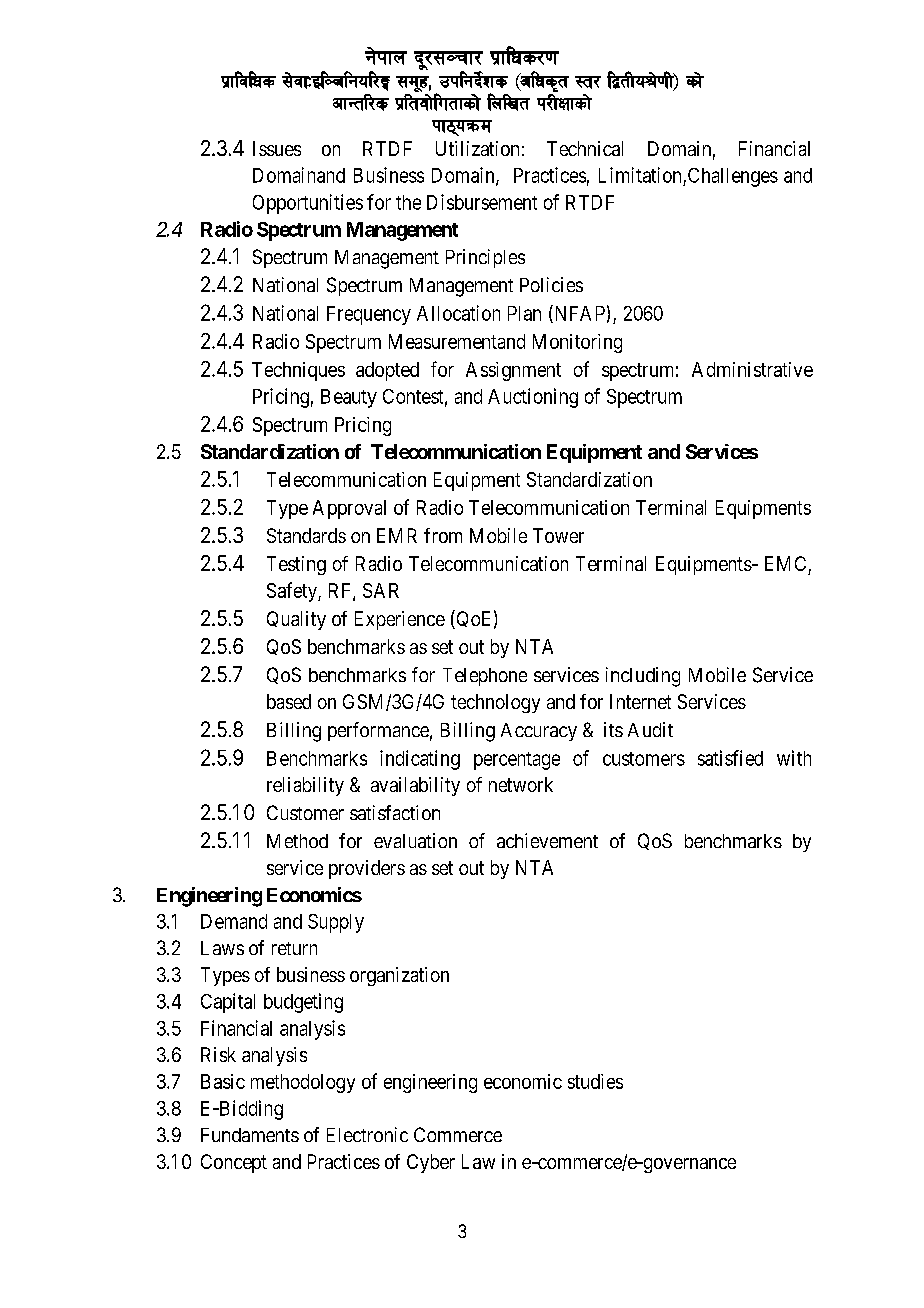 The height and width of the document is (1308, 924). I want to click on Opportunities, so click(308, 204).
